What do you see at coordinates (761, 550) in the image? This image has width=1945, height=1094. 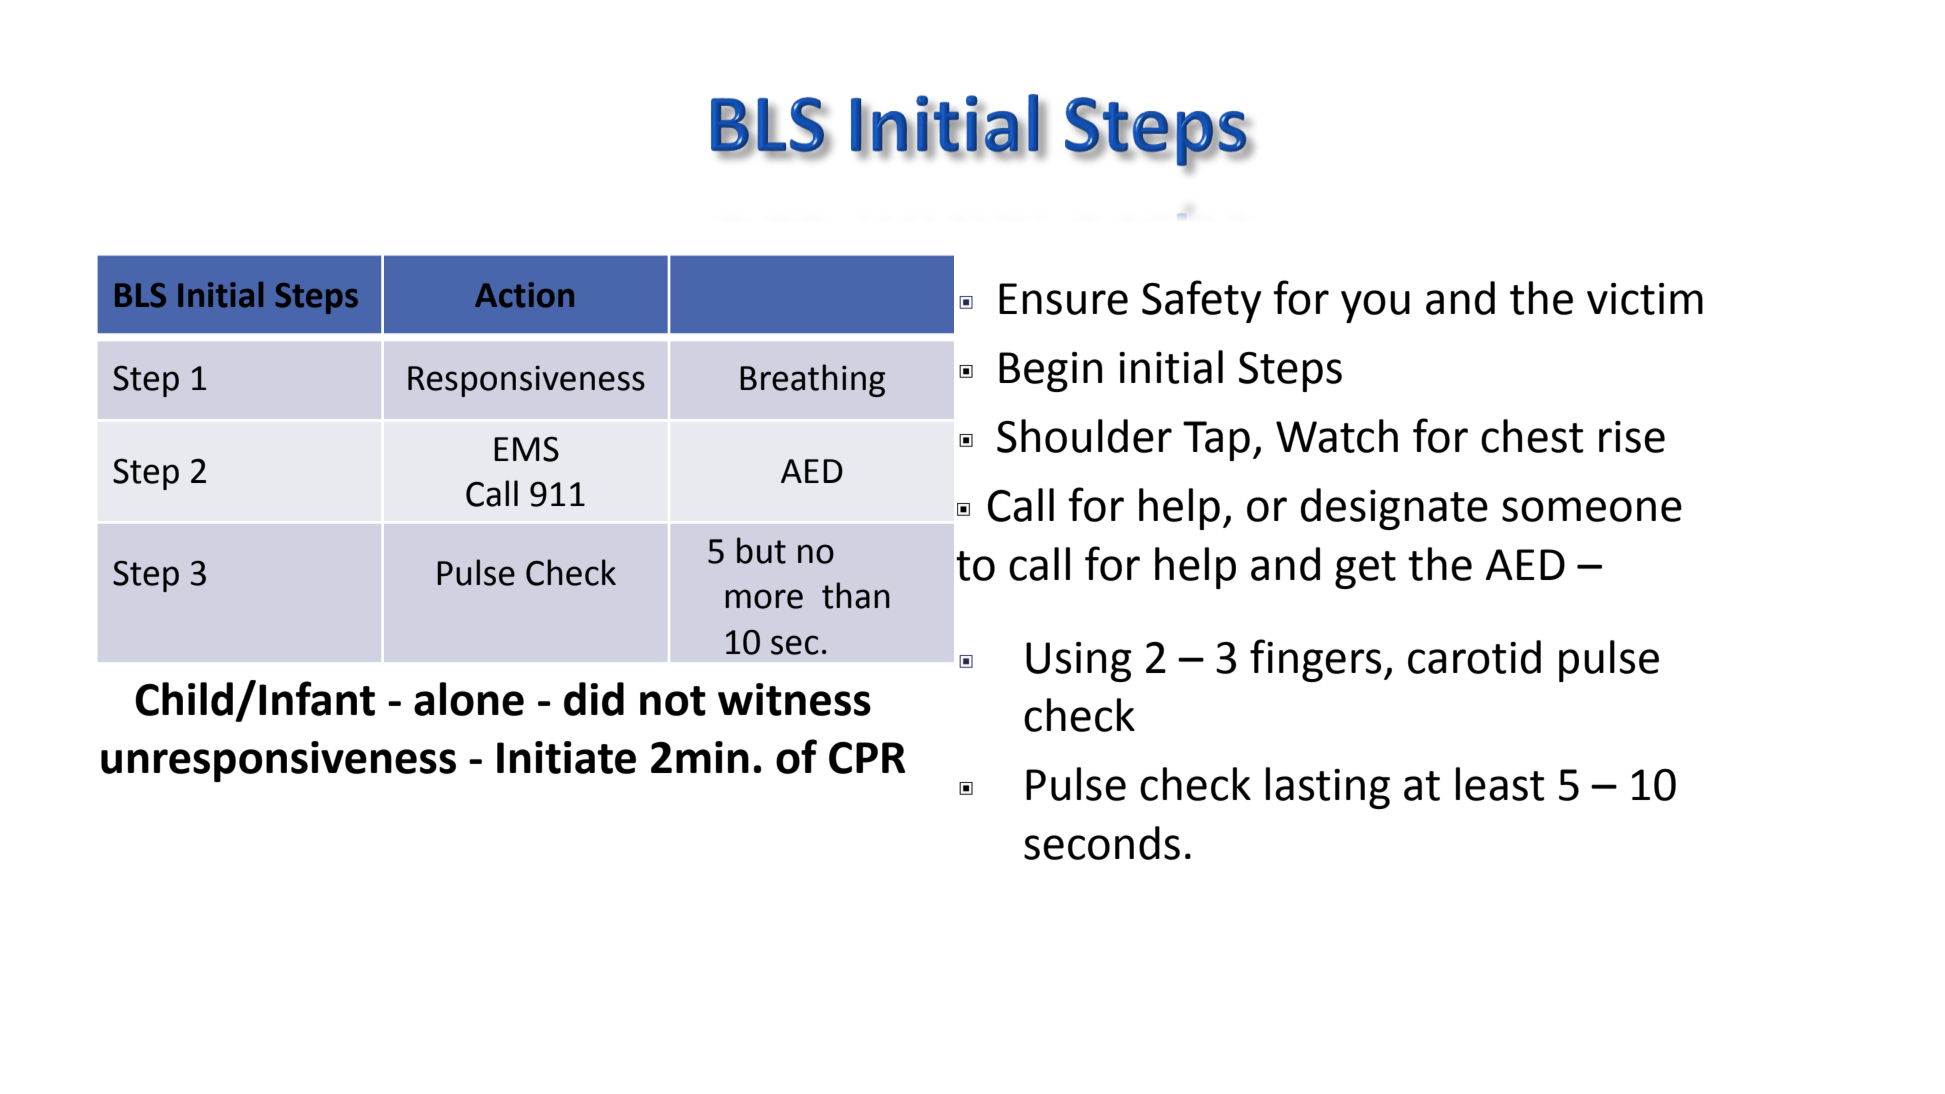 I see `but` at bounding box center [761, 550].
